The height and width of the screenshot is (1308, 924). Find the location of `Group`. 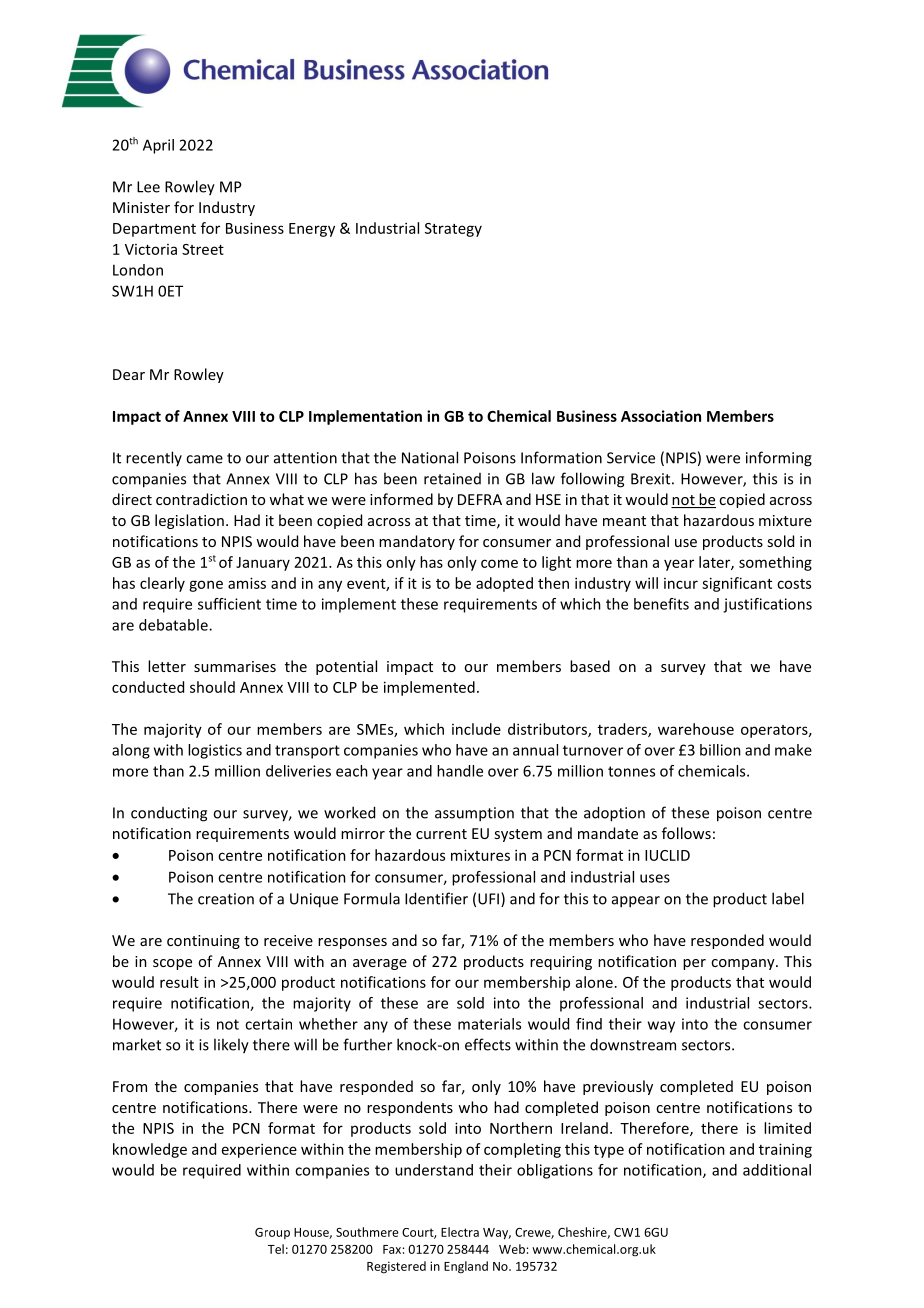

Group is located at coordinates (272, 1233).
